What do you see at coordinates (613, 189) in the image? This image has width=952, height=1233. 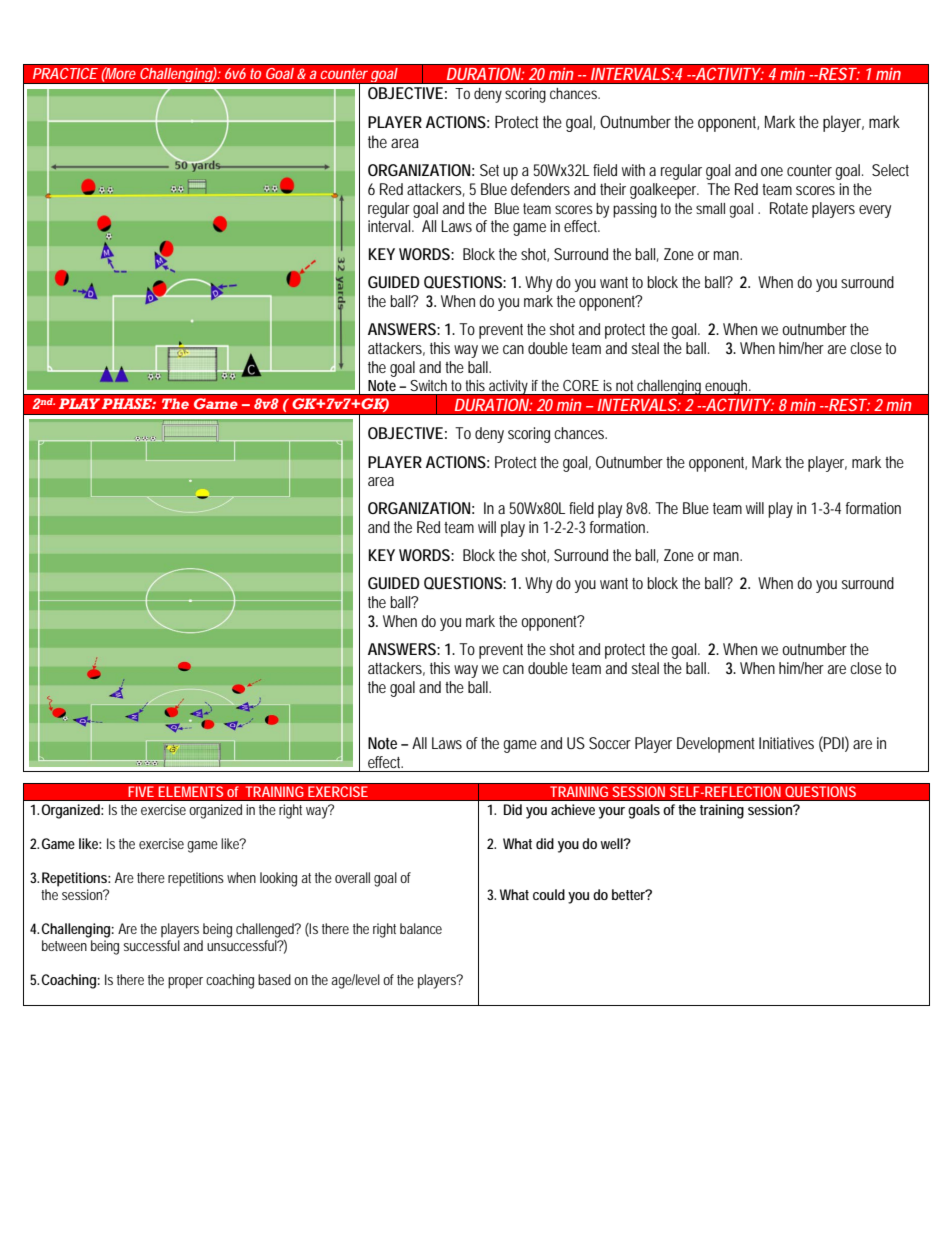 I see `their` at bounding box center [613, 189].
